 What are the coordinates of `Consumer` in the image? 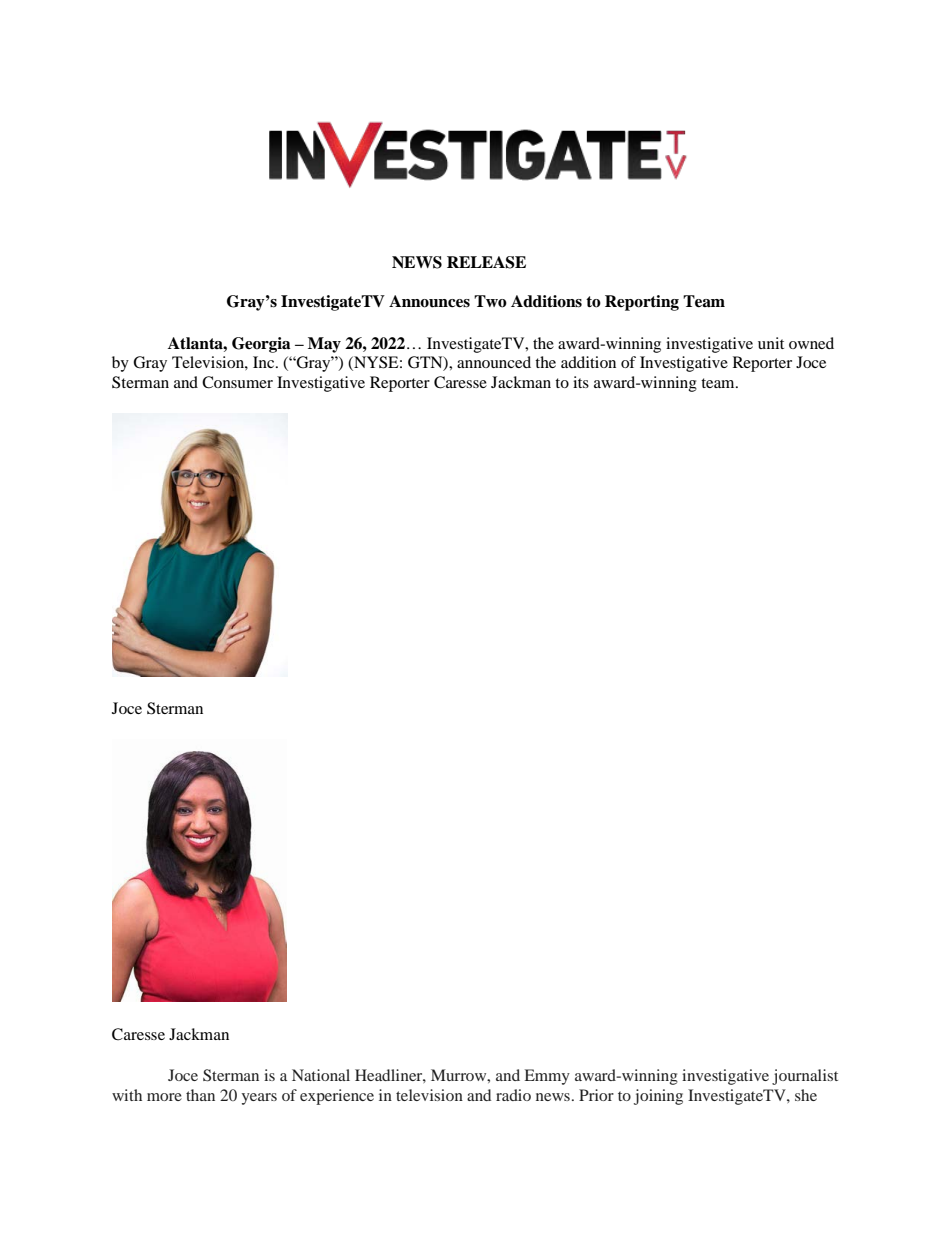 It's located at (237, 382).
